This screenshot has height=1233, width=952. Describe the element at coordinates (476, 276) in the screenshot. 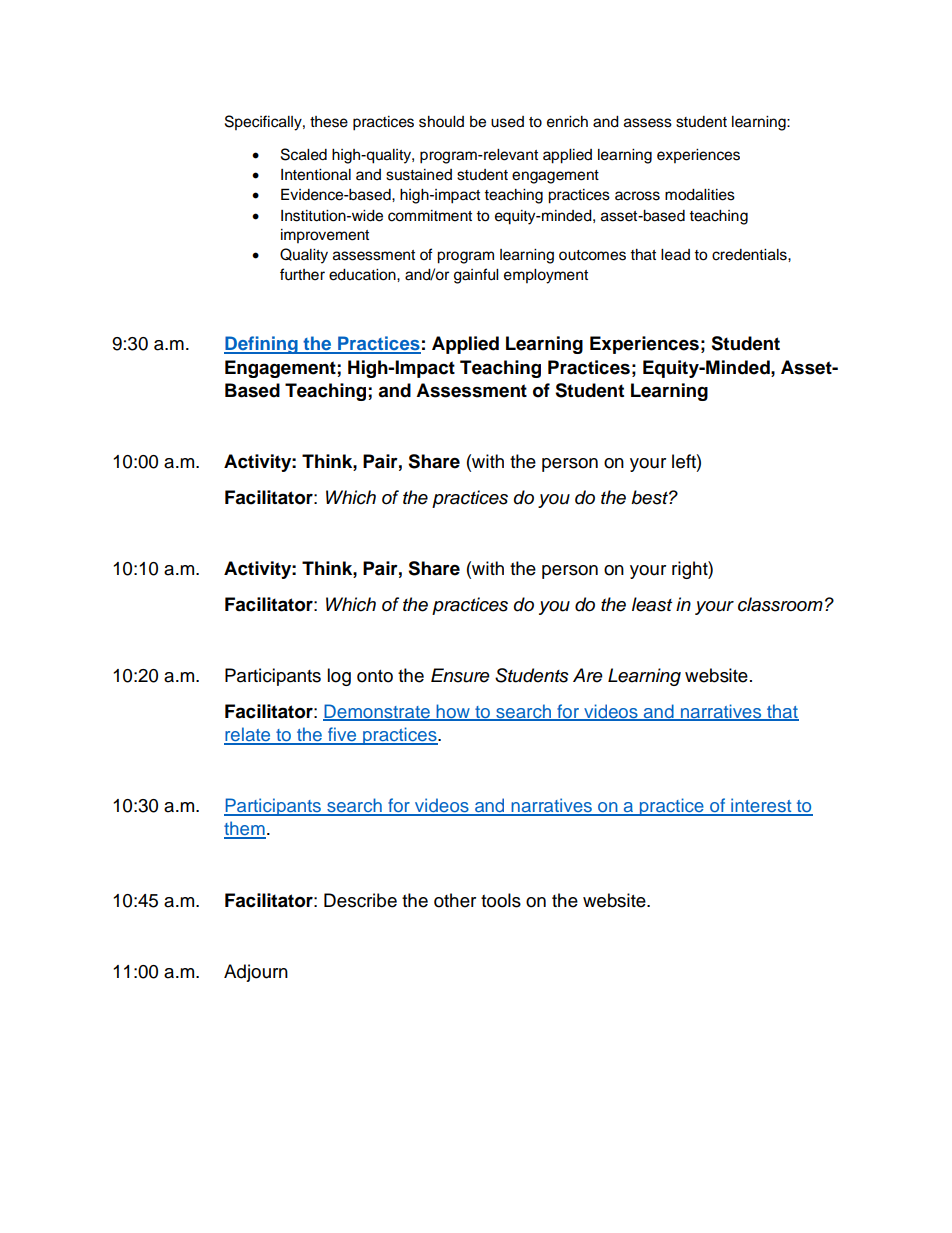

I see `gainful` at that location.
